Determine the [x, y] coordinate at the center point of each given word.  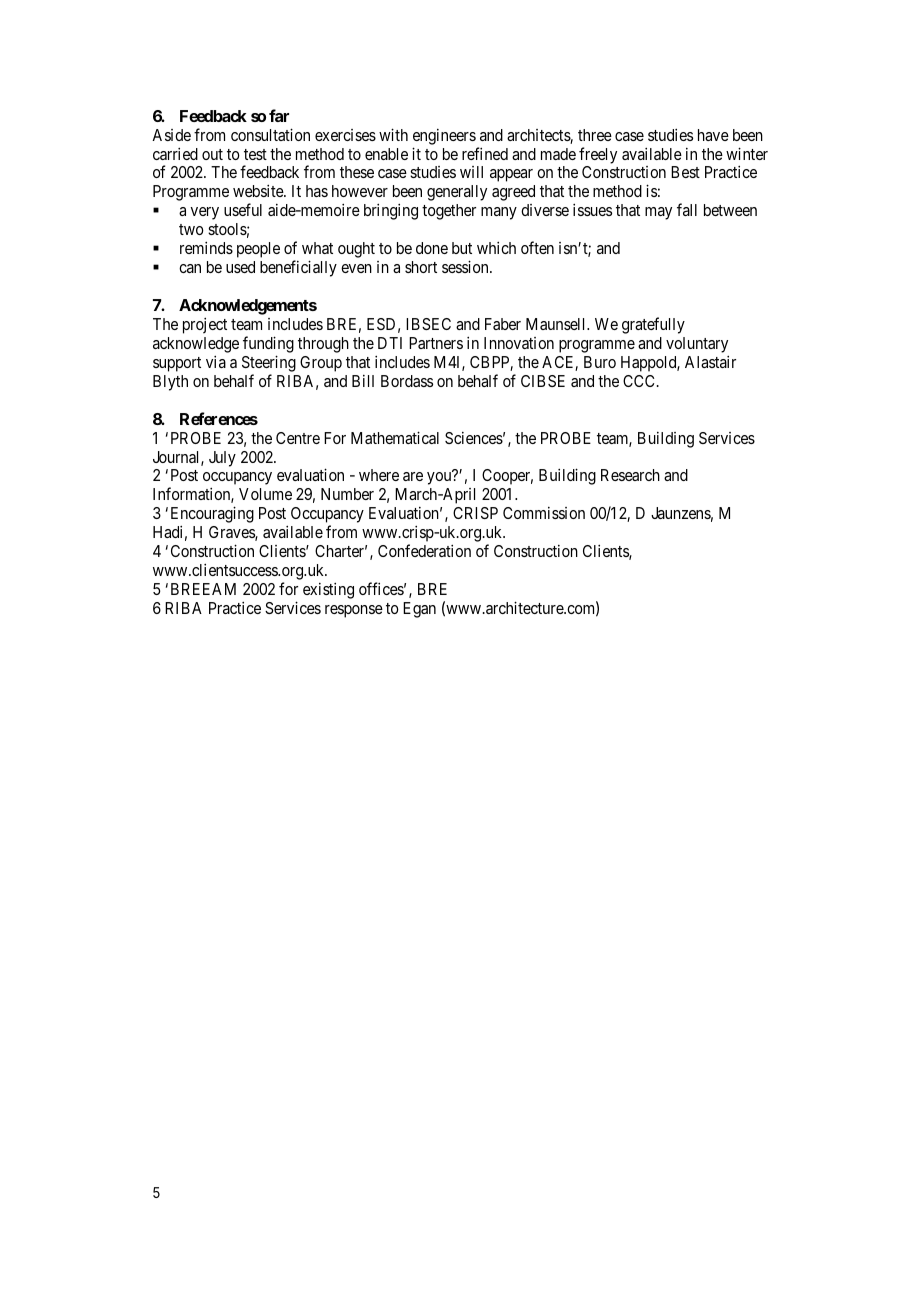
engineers [444, 137]
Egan [419, 610]
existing [328, 590]
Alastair [710, 361]
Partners [436, 343]
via [216, 361]
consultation [270, 134]
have [713, 135]
